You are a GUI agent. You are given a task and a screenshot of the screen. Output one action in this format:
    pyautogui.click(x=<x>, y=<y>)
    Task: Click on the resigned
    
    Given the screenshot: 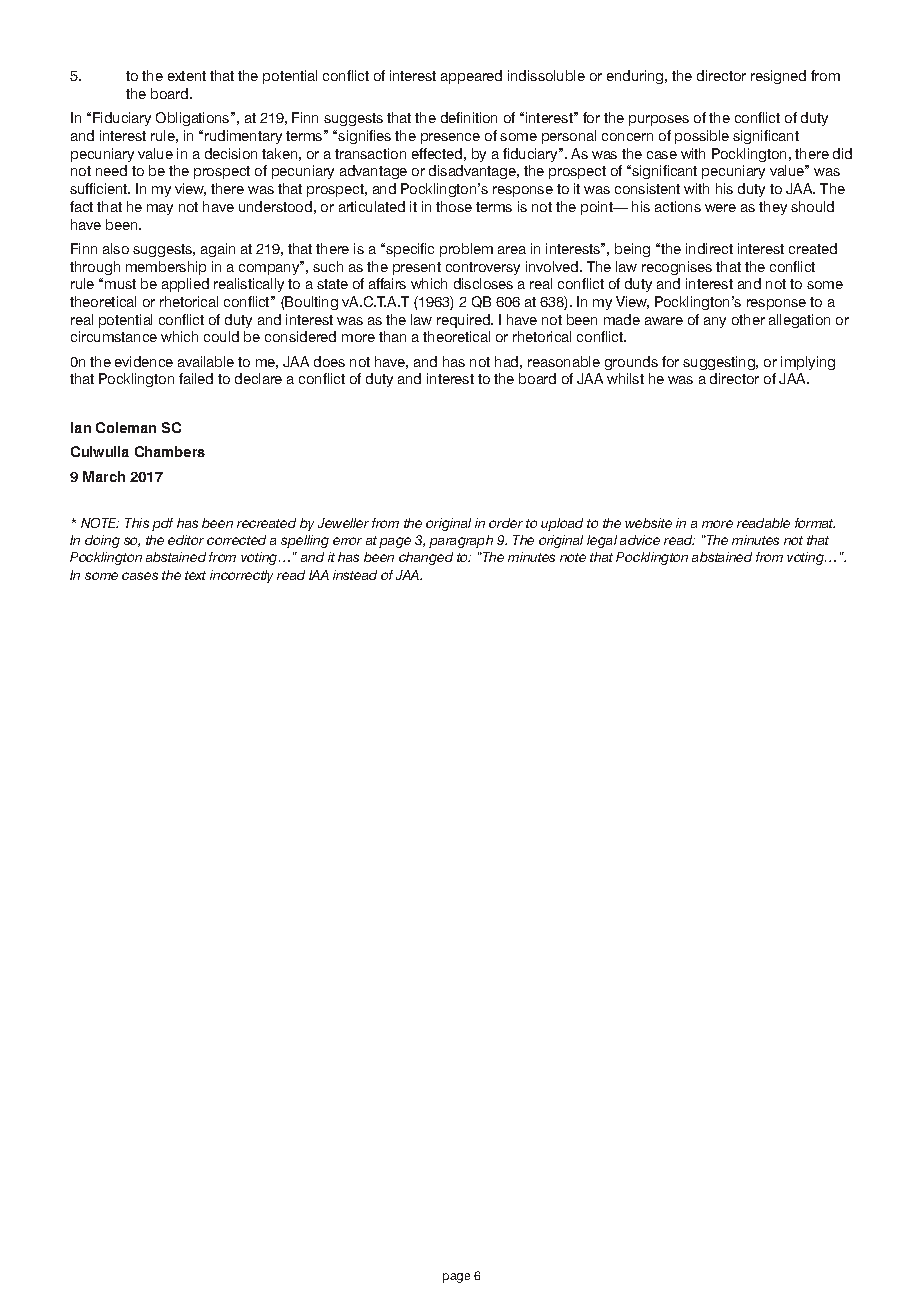 What is the action you would take?
    pyautogui.click(x=778, y=77)
